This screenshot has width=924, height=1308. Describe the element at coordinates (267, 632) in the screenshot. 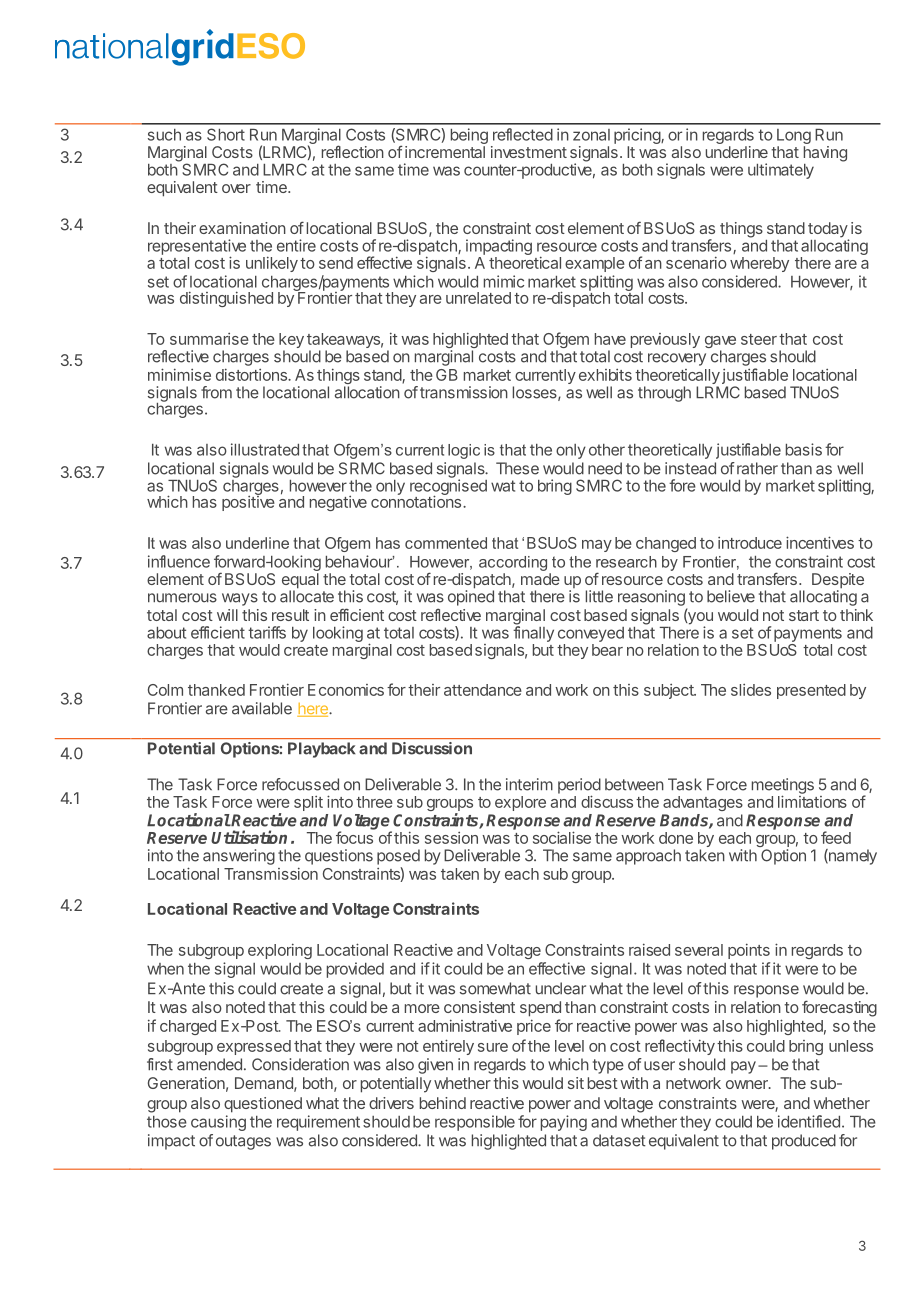

I see `tariffs` at that location.
